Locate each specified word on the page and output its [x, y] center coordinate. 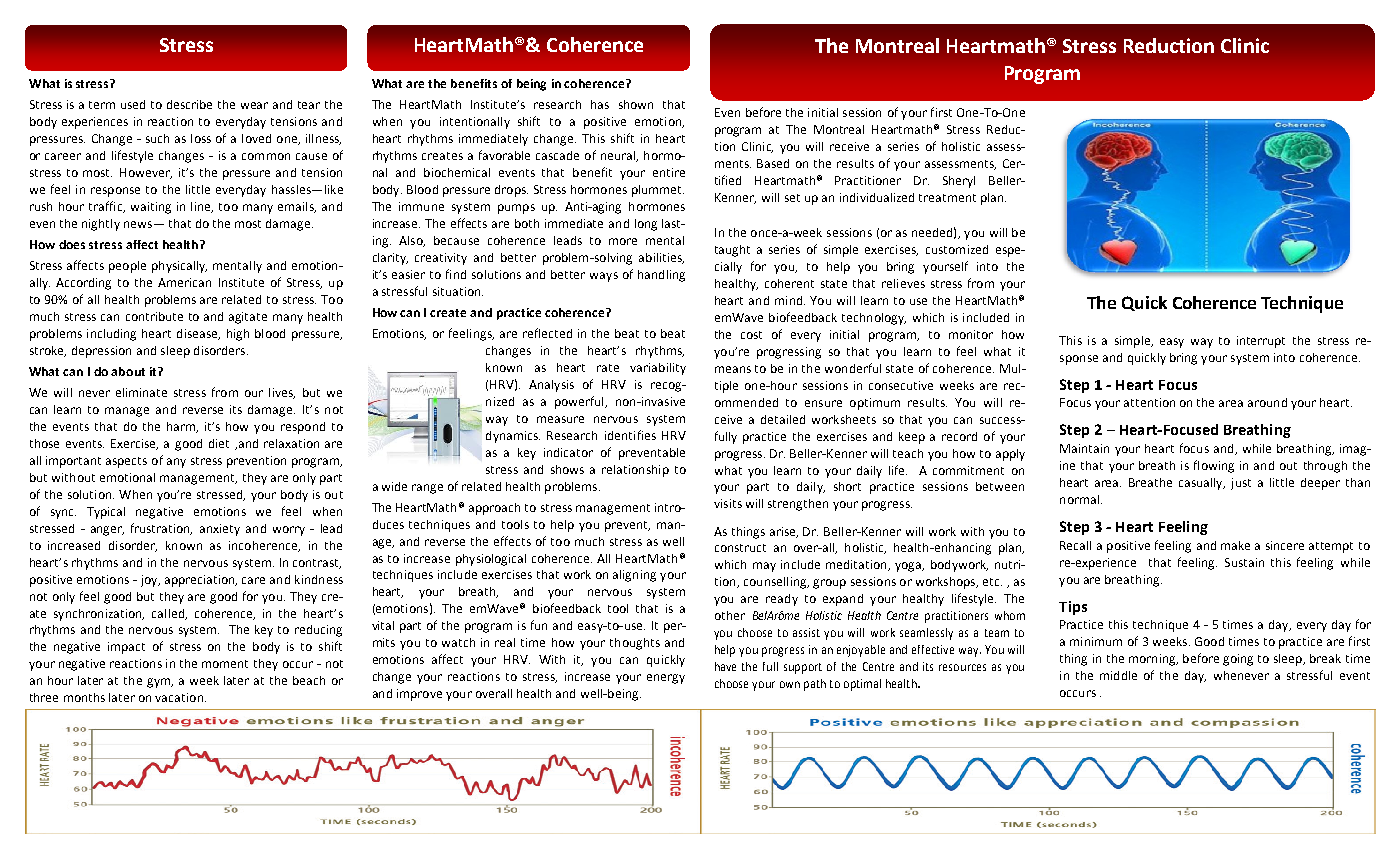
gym [159, 683]
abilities [661, 258]
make [1235, 545]
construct [740, 548]
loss [201, 138]
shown [636, 104]
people [127, 267]
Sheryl [959, 182]
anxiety [220, 530]
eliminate [141, 392]
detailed [783, 419]
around [1267, 402]
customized [957, 249]
